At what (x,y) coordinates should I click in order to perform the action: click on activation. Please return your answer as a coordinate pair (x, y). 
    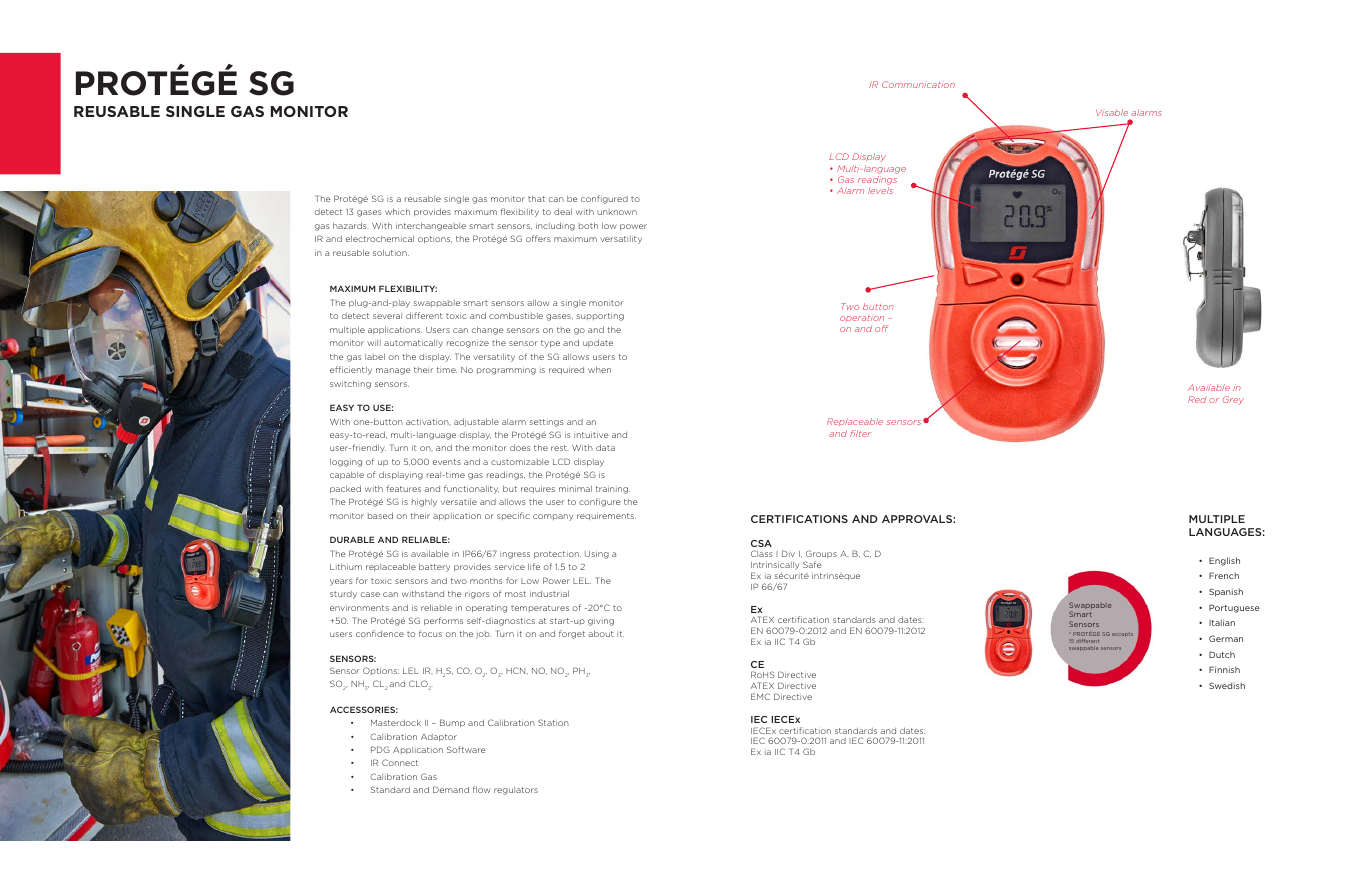
    Looking at the image, I should click on (428, 422).
